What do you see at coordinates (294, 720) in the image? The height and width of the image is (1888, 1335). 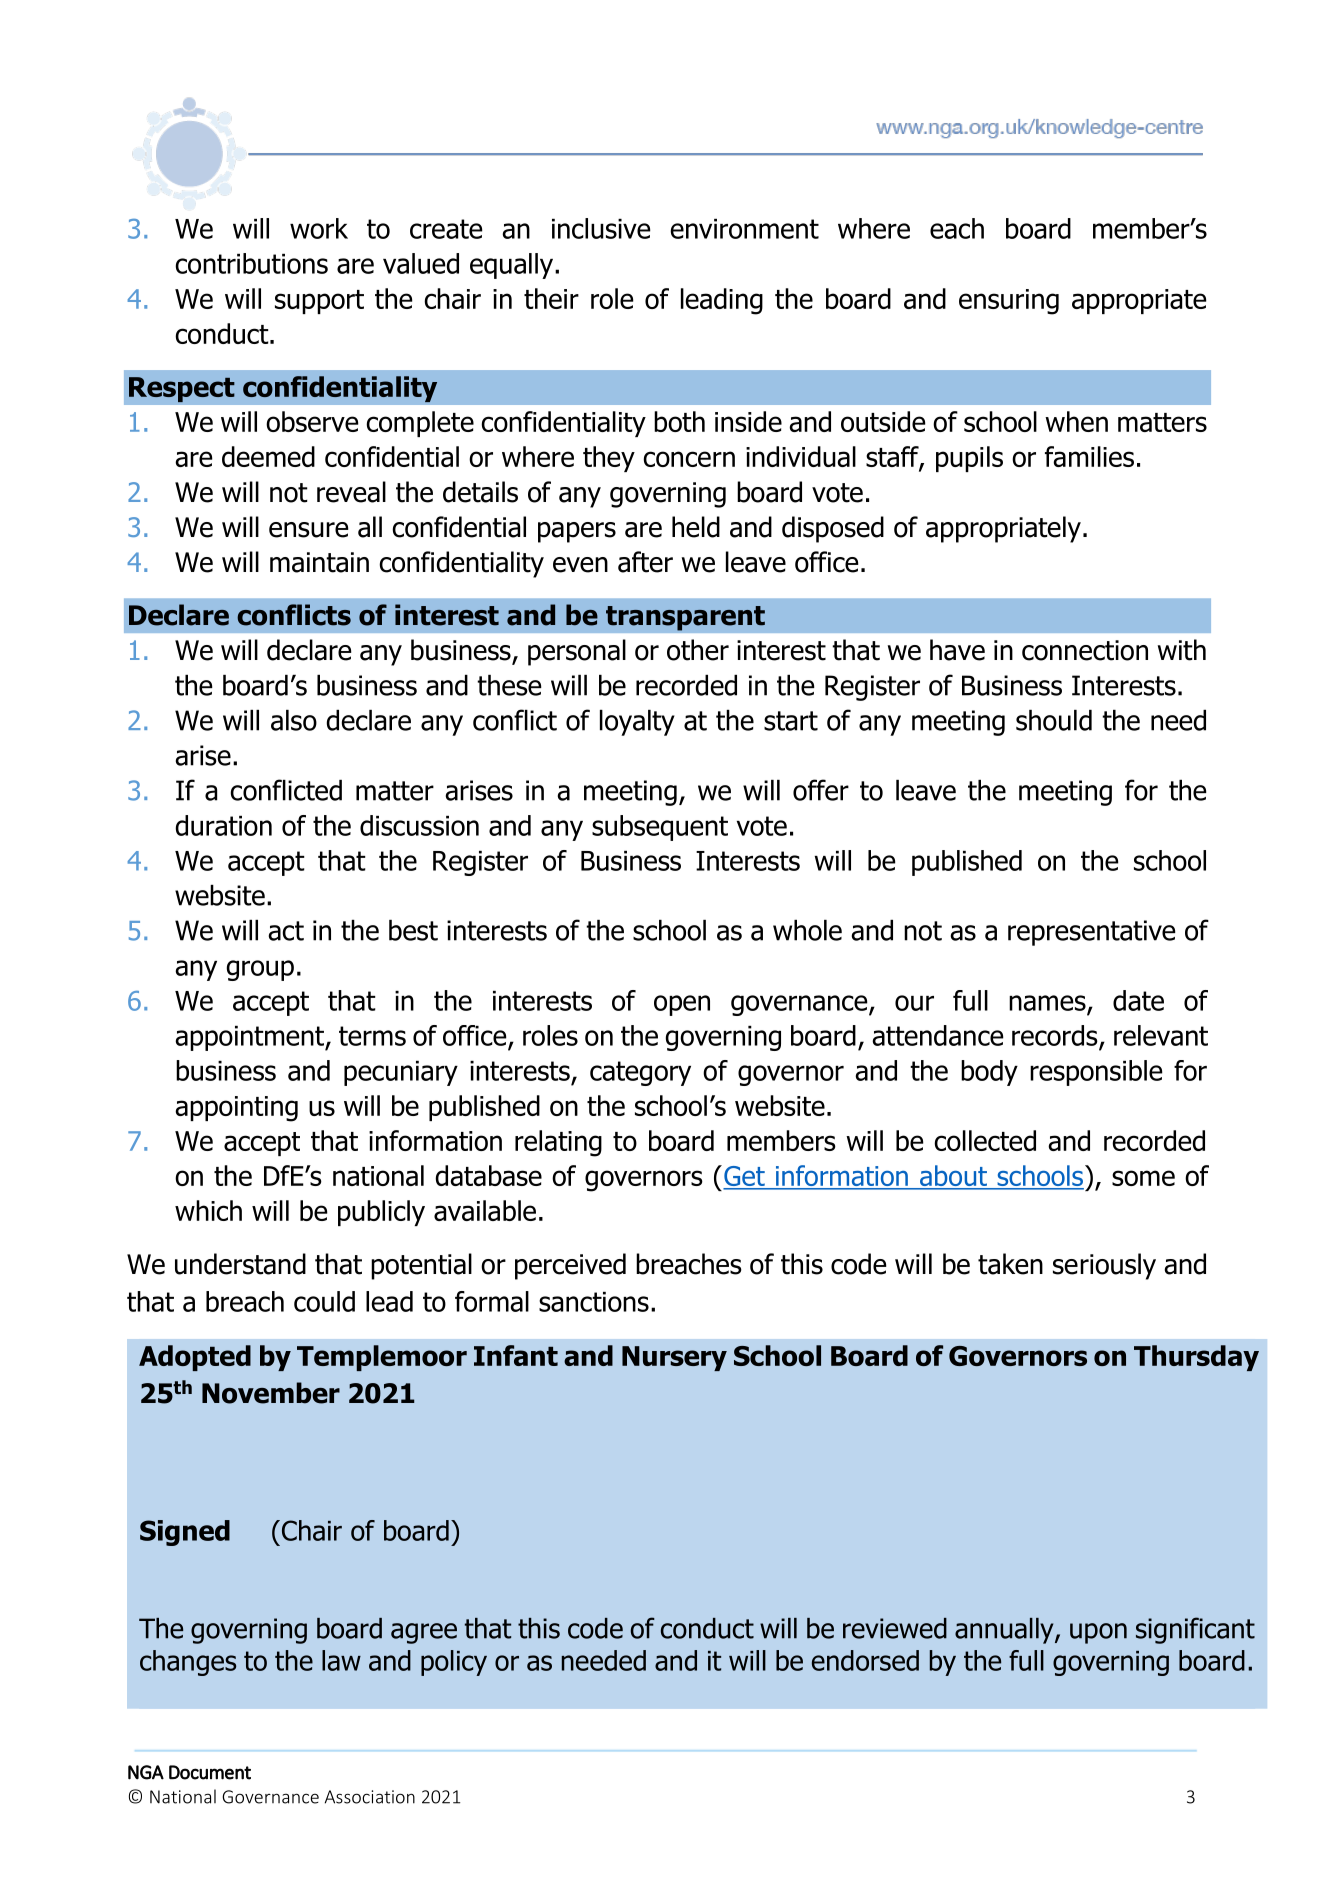 I see `also` at bounding box center [294, 720].
